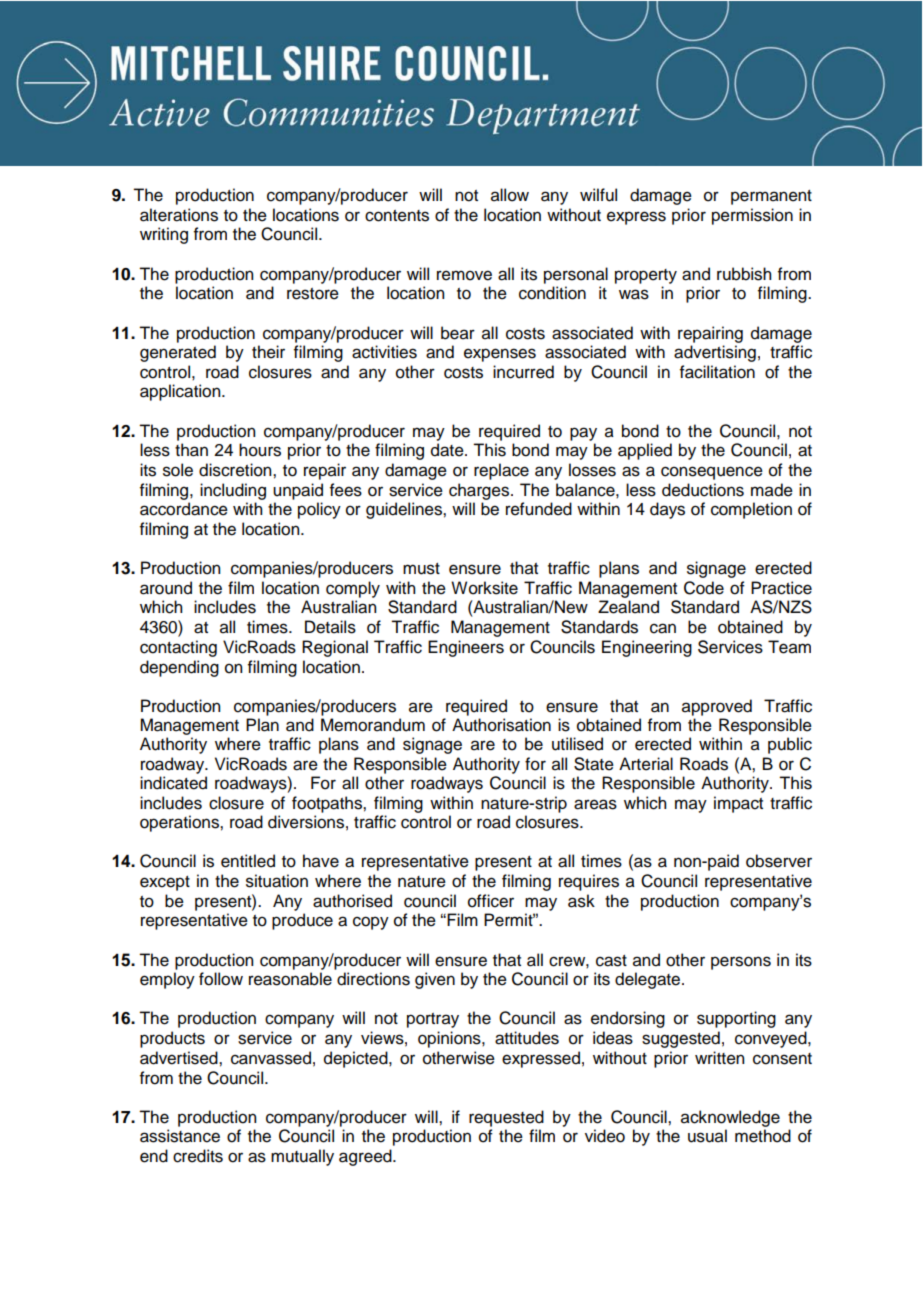 The height and width of the screenshot is (1308, 924). What do you see at coordinates (198, 1156) in the screenshot?
I see `credits` at bounding box center [198, 1156].
